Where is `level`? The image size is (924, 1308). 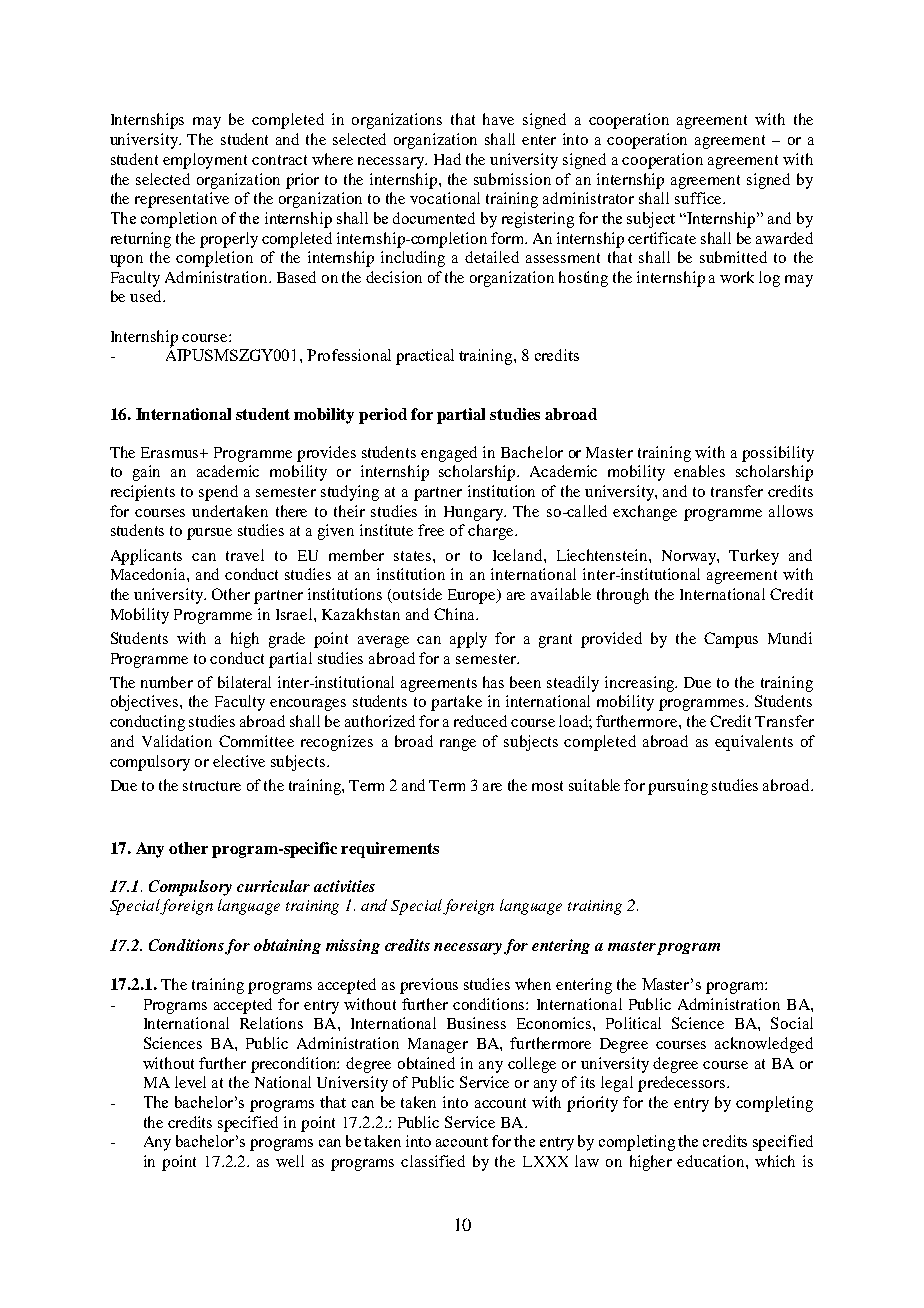 level is located at coordinates (190, 1082).
